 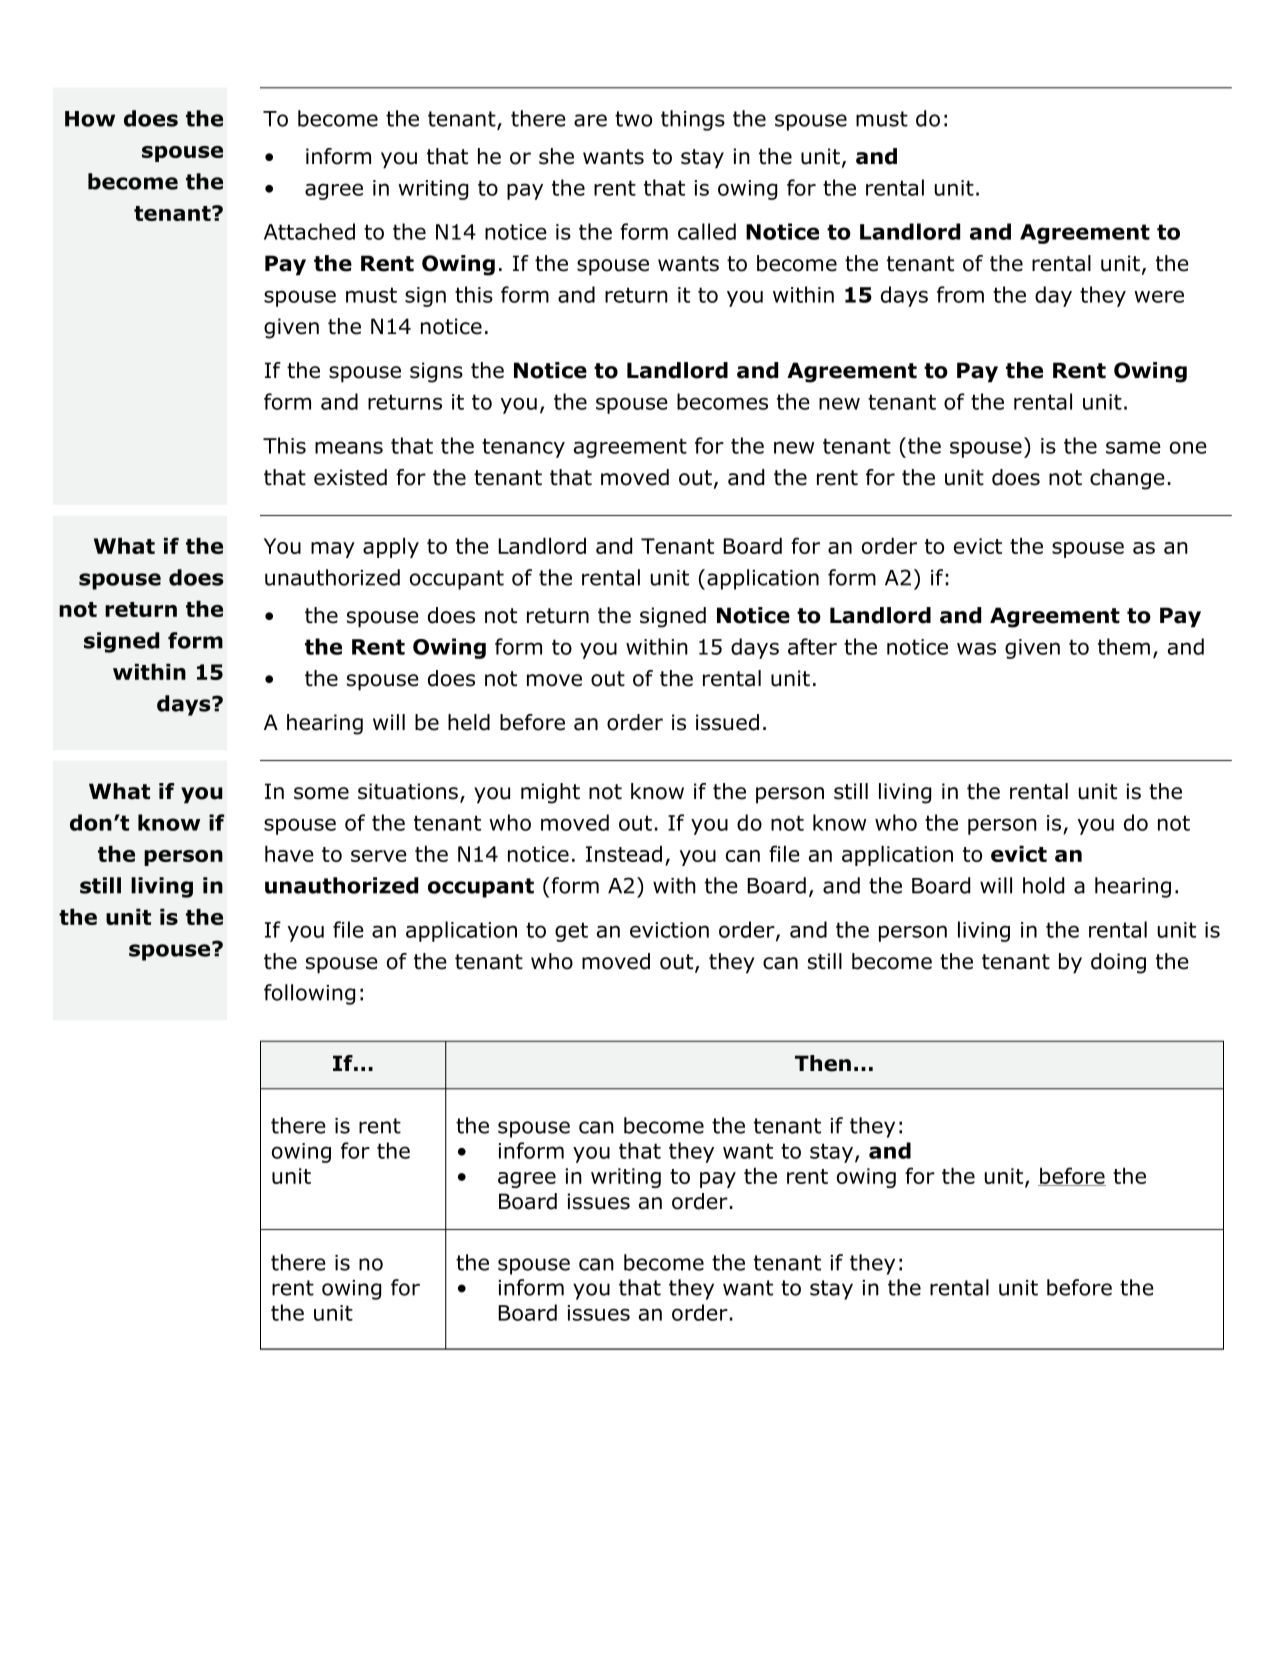 What do you see at coordinates (823, 1063) in the document?
I see `Then` at bounding box center [823, 1063].
